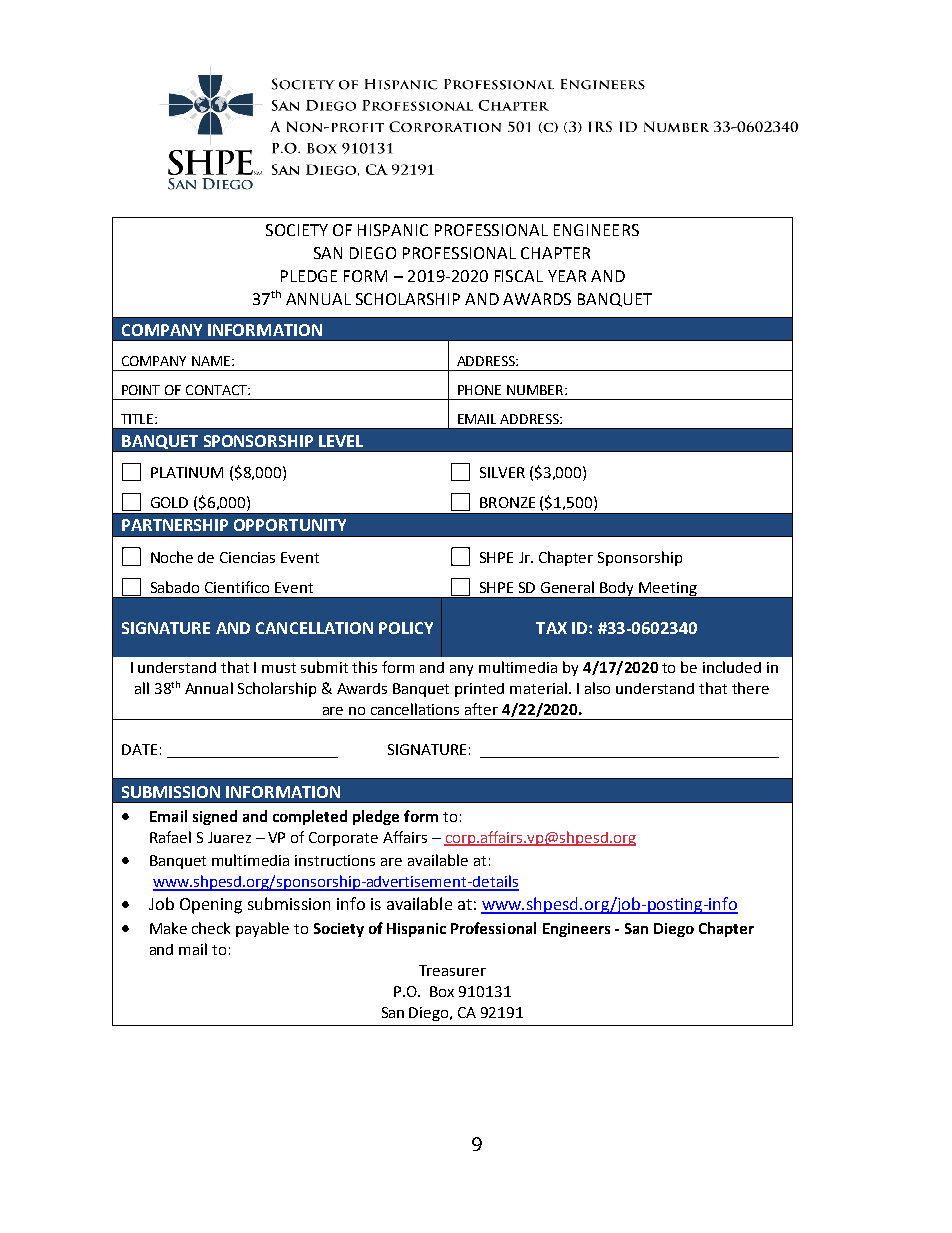 This document has height=1233, width=952. What do you see at coordinates (502, 472) in the document?
I see `SILVER` at bounding box center [502, 472].
